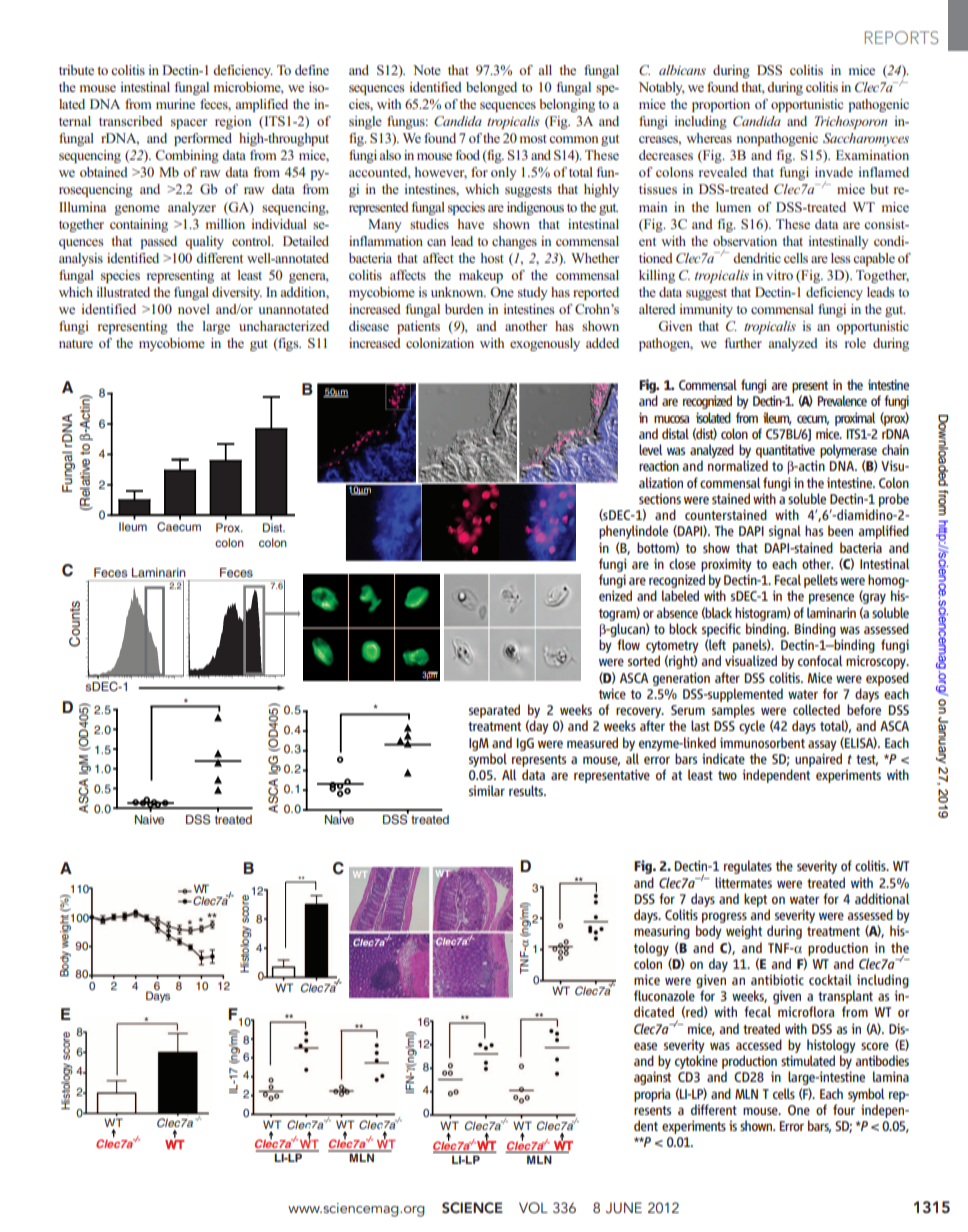 This screenshot has height=1232, width=968. What do you see at coordinates (494, 711) in the screenshot?
I see `separated` at bounding box center [494, 711].
